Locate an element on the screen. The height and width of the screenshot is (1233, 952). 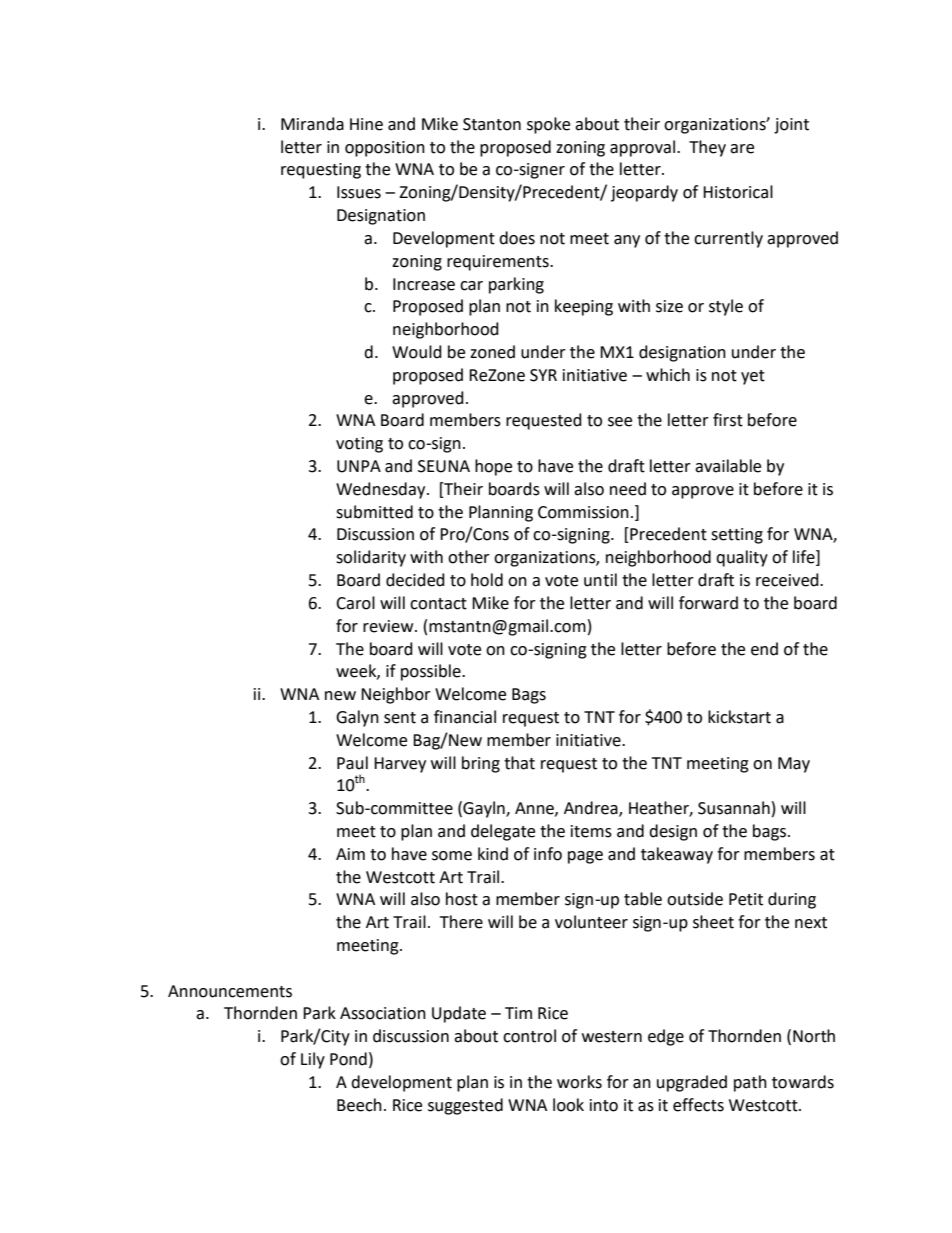
Lily is located at coordinates (313, 1060).
